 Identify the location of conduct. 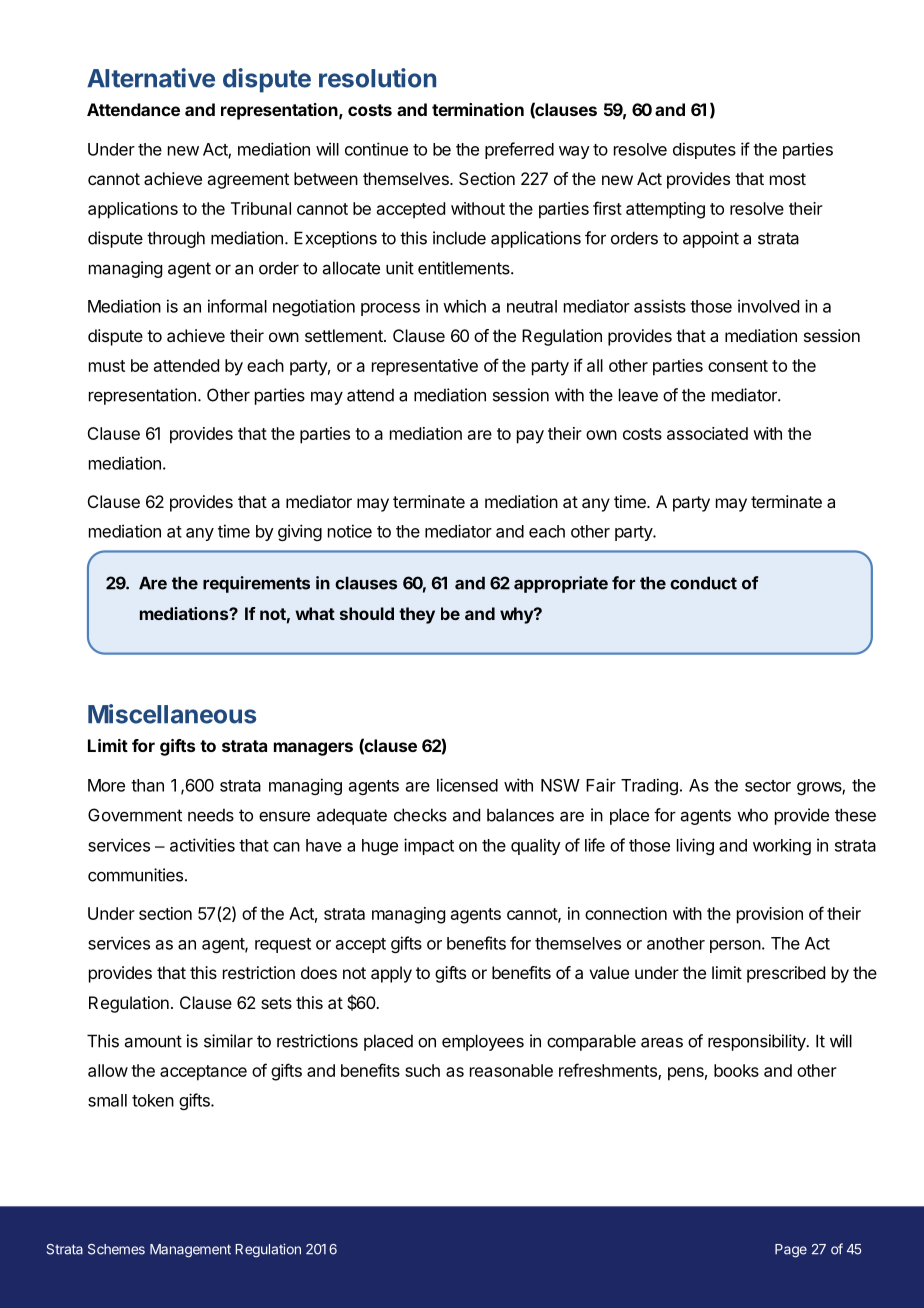
(703, 583).
